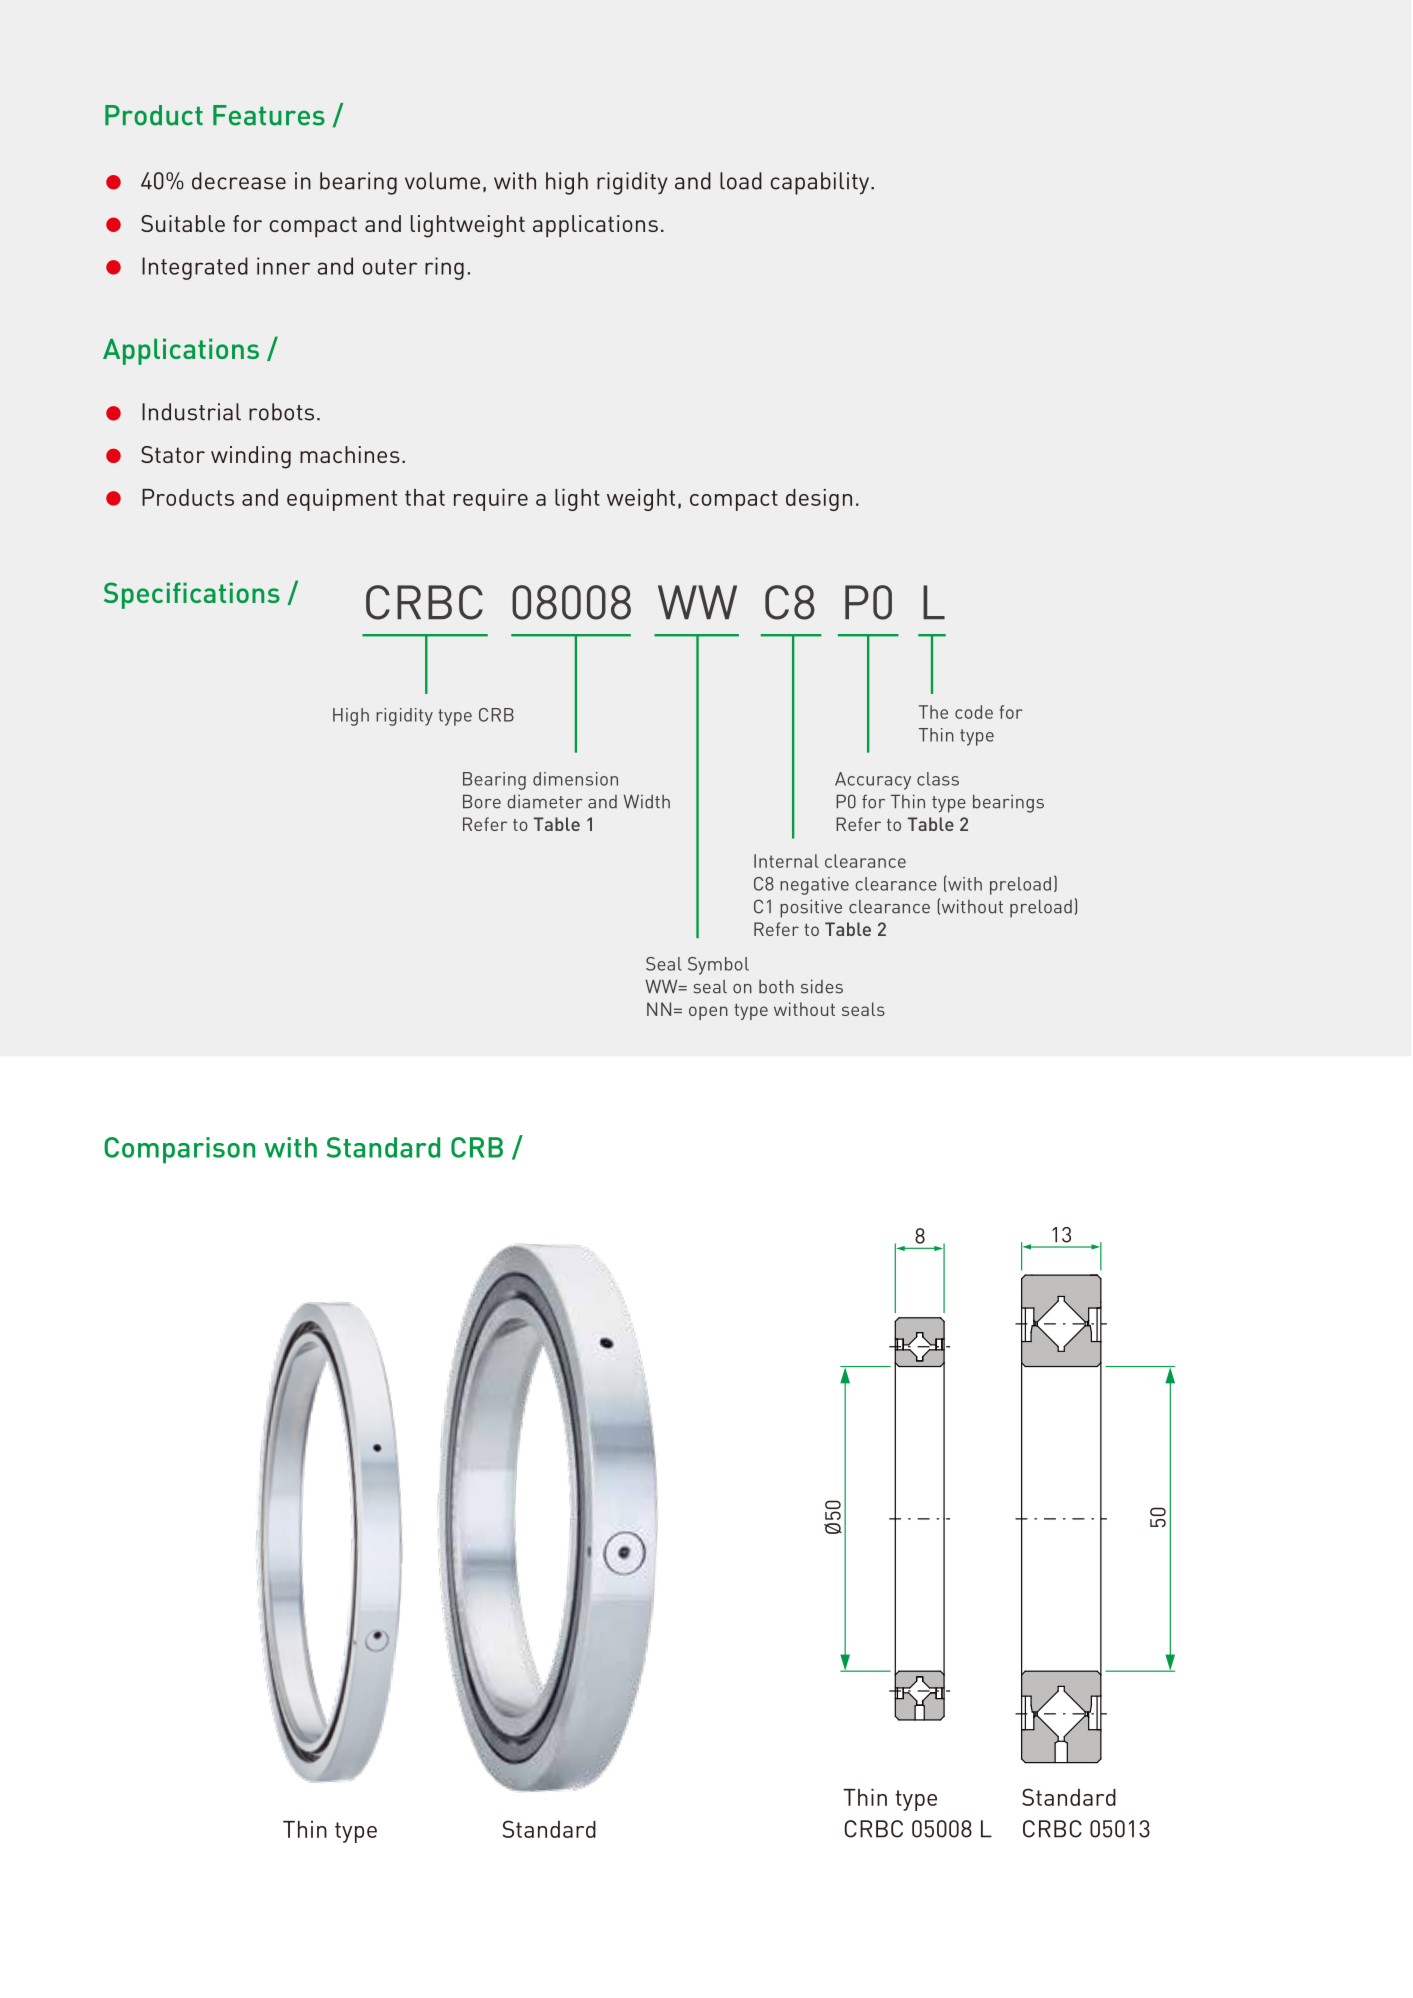 This image has height=1998, width=1413. I want to click on dimension, so click(575, 779).
